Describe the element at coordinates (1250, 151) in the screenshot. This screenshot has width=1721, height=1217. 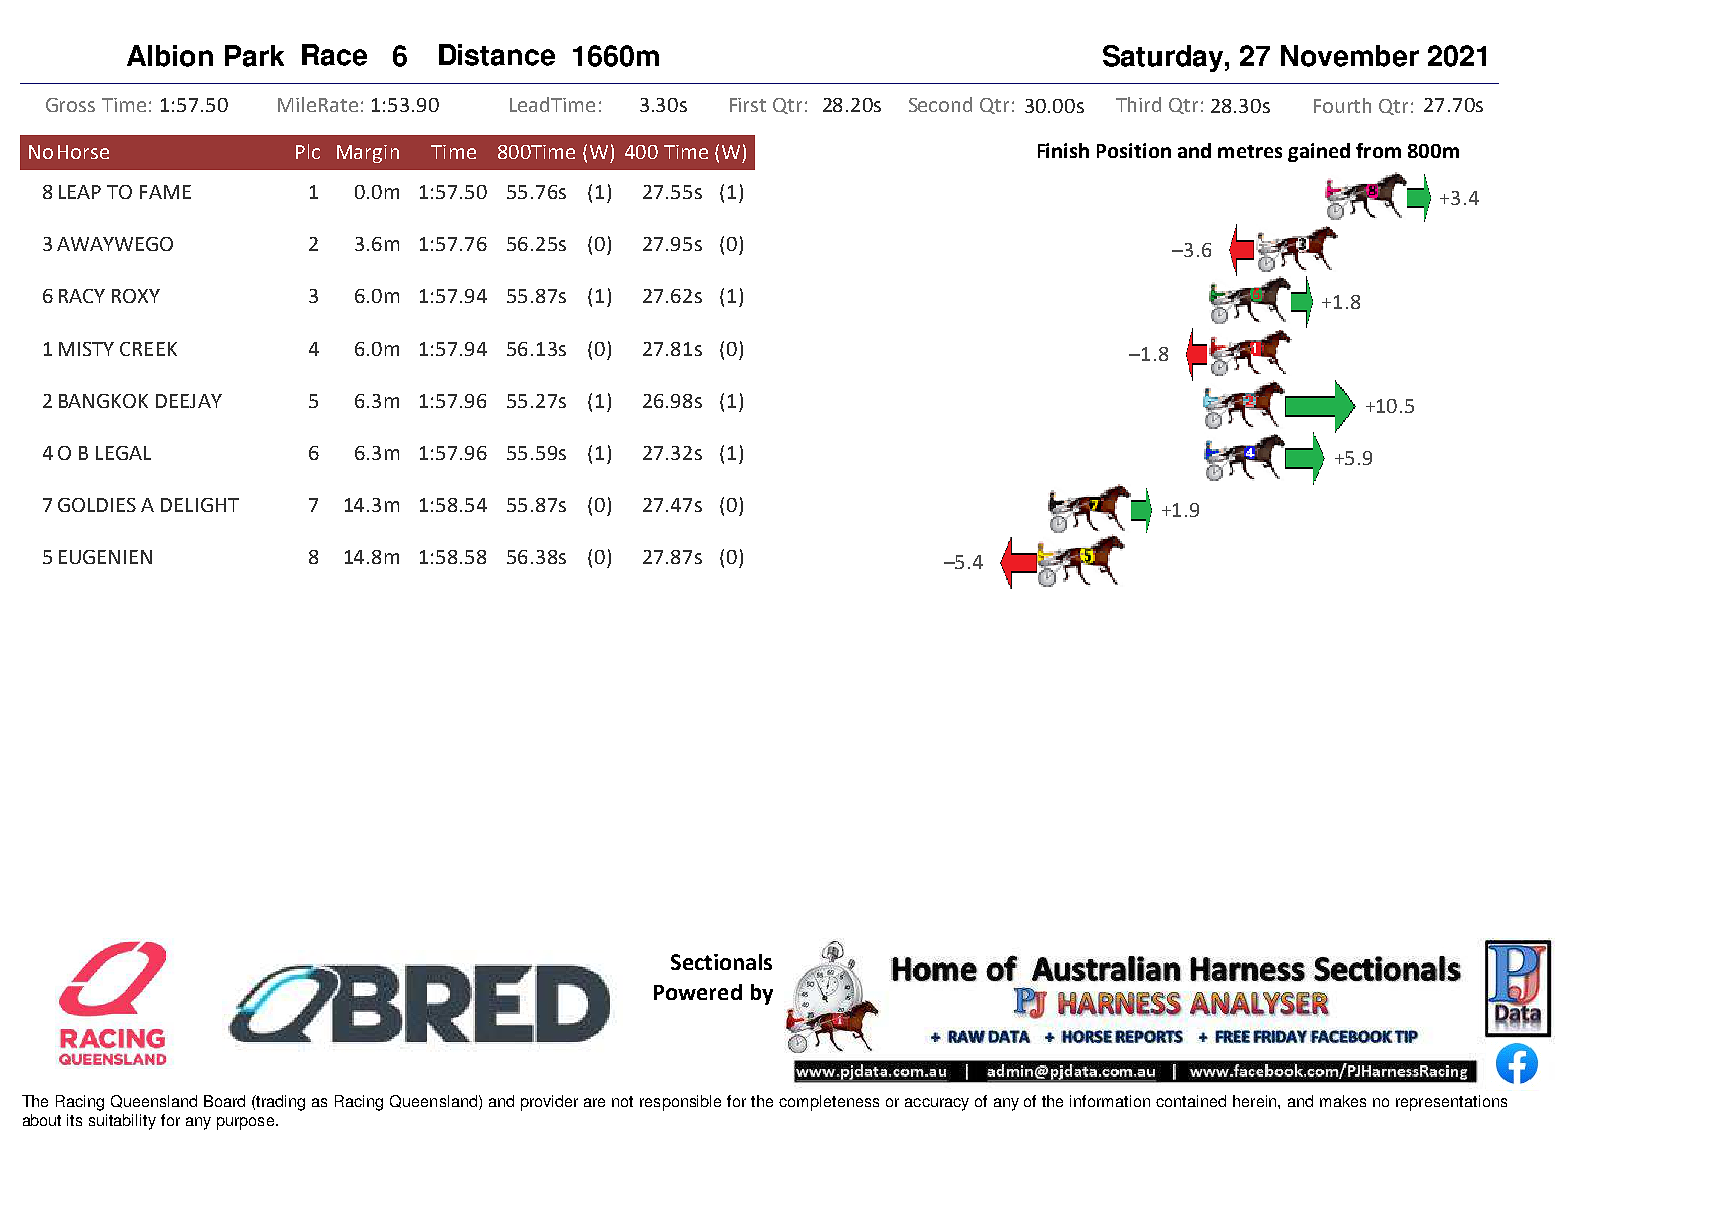
I see `metres` at that location.
